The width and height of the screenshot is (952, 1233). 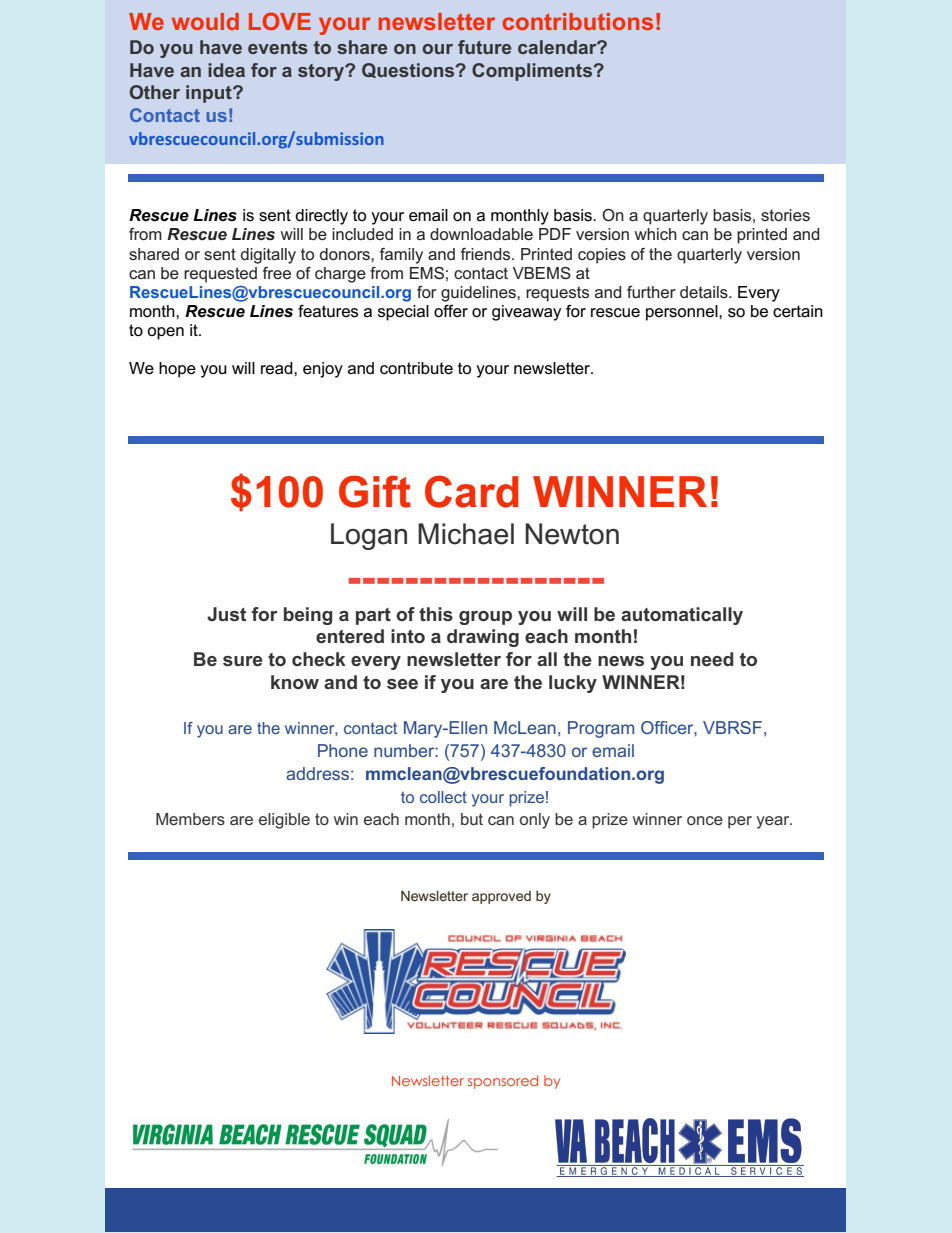 What do you see at coordinates (226, 614) in the screenshot?
I see `Just` at bounding box center [226, 614].
